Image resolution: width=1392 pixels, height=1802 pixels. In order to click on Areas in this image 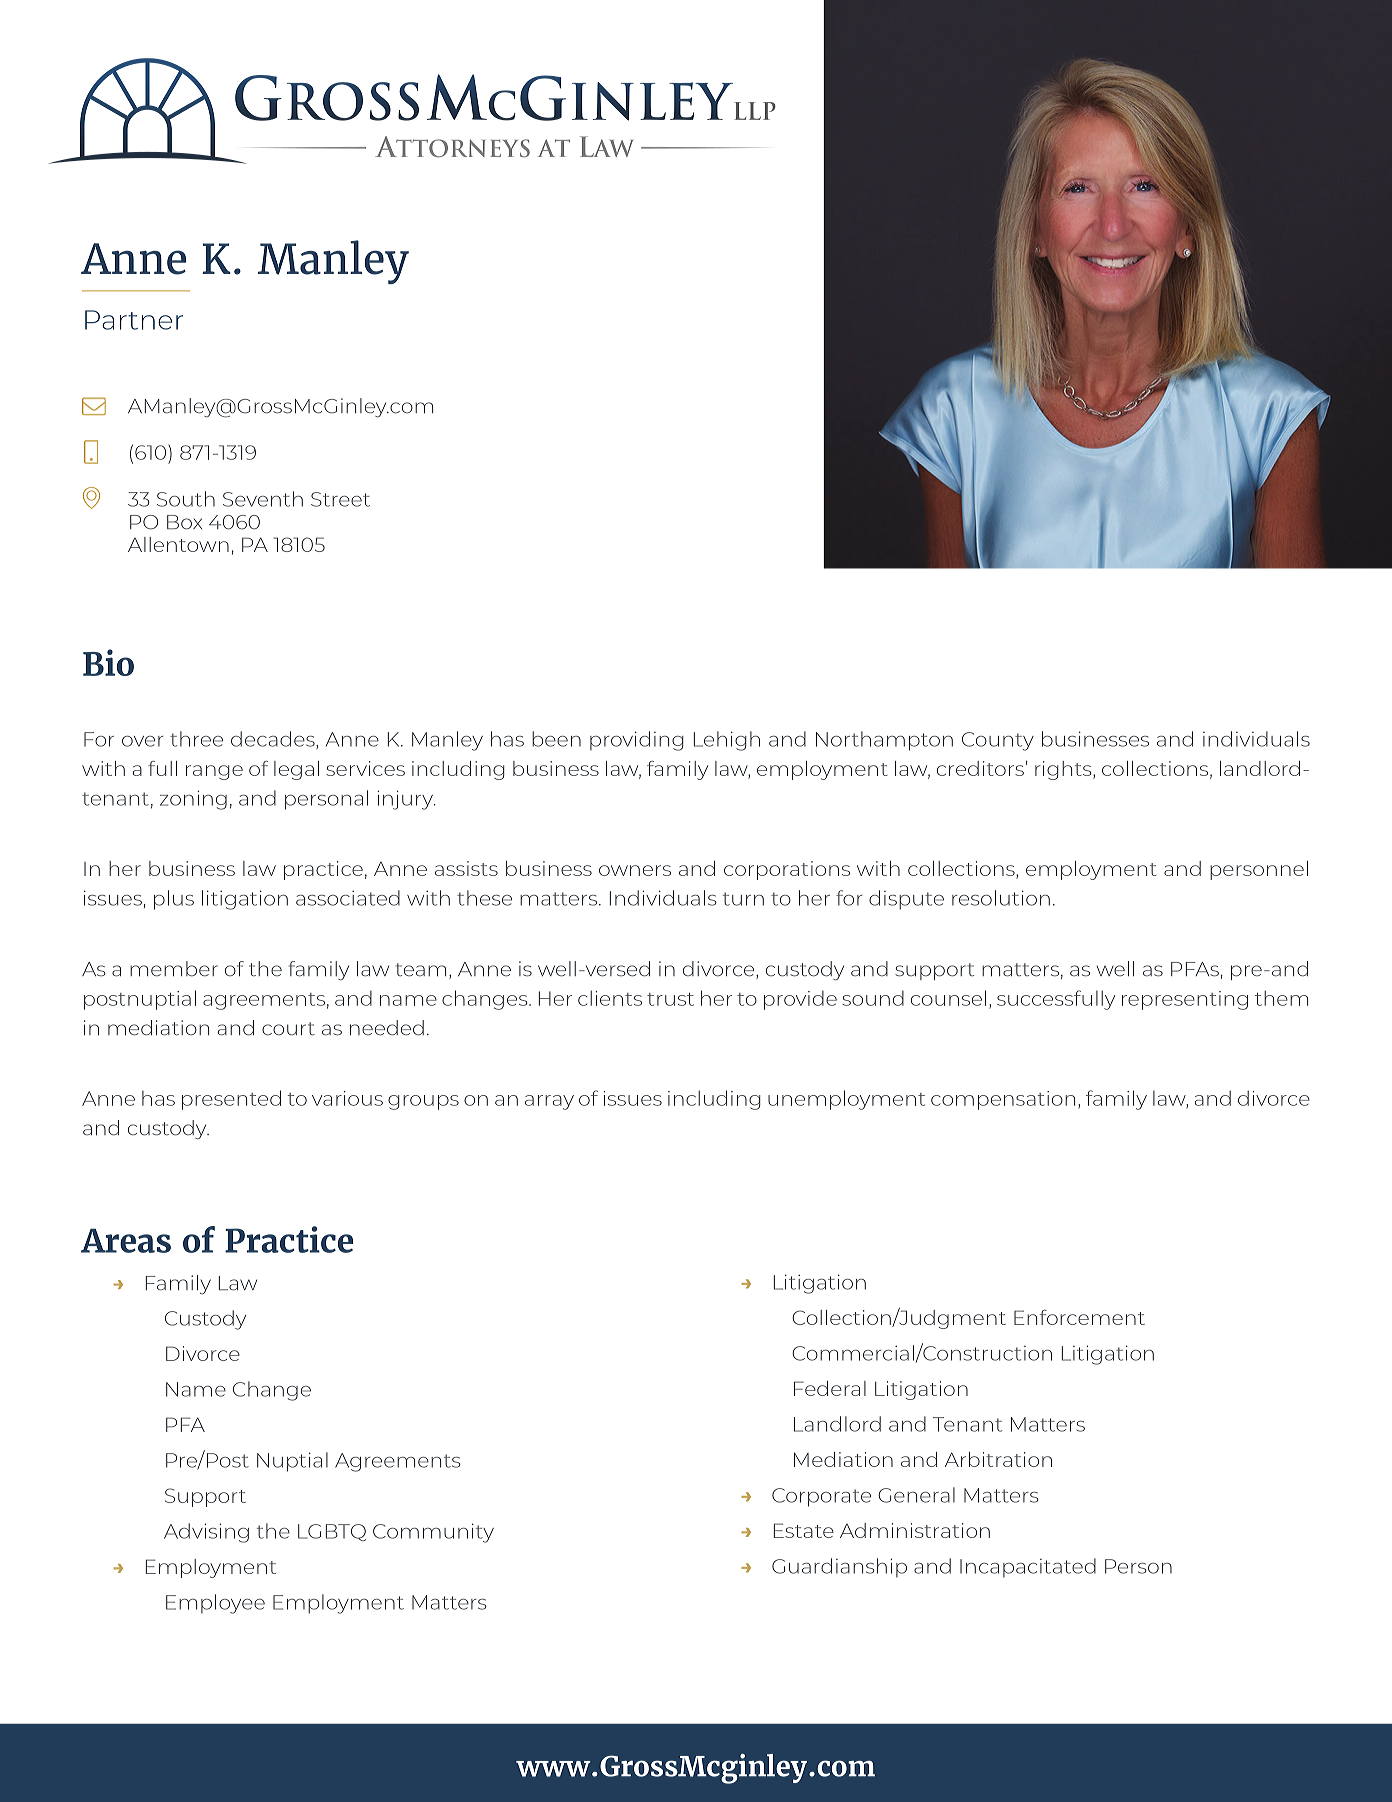, I will do `click(126, 1240)`.
